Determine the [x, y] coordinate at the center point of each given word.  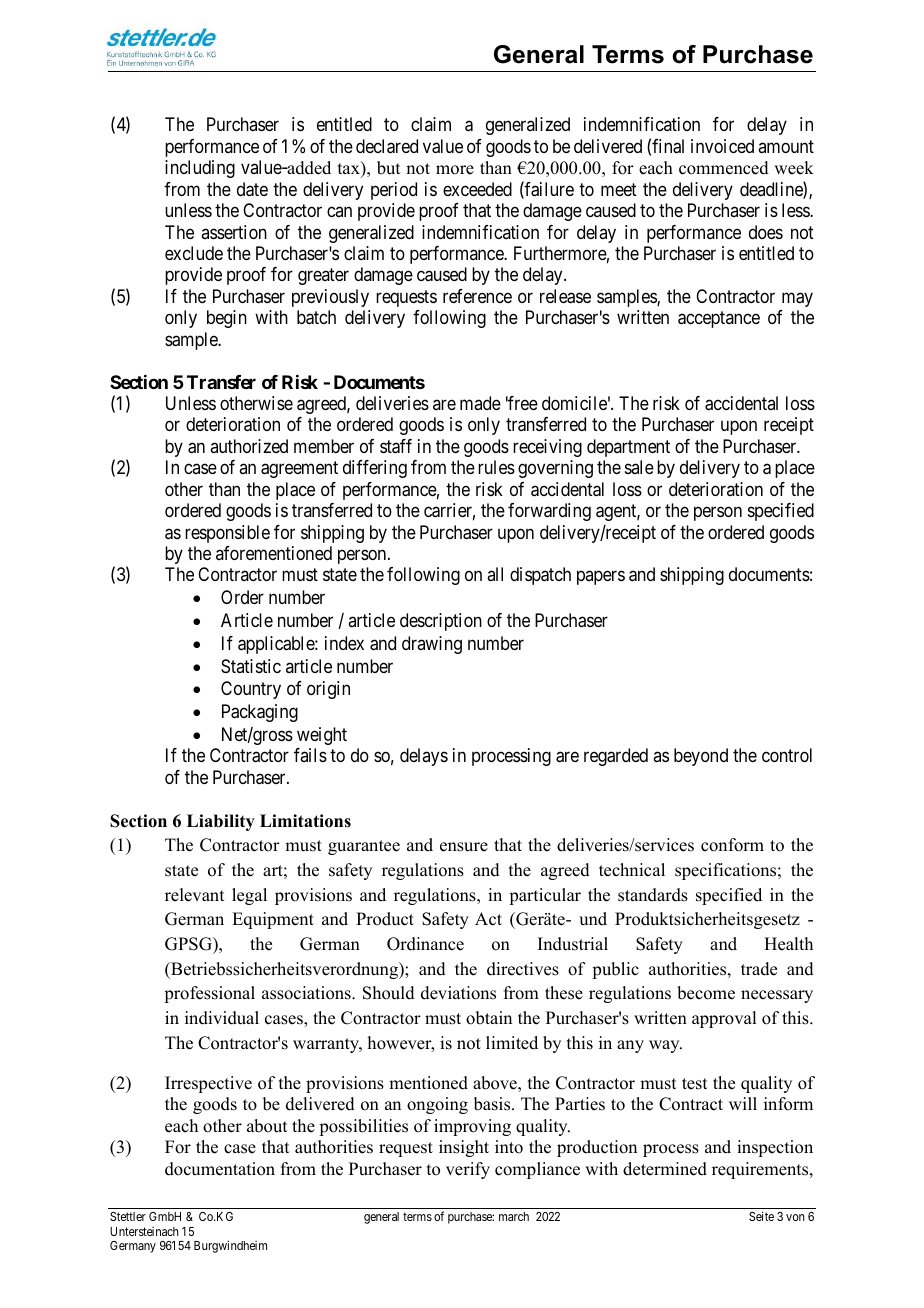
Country [251, 690]
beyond [701, 757]
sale [639, 467]
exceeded [477, 189]
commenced [724, 168]
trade [759, 969]
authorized [249, 446]
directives [523, 969]
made [480, 403]
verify [468, 1170]
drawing [432, 645]
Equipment [273, 920]
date [252, 189]
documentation [220, 1169]
